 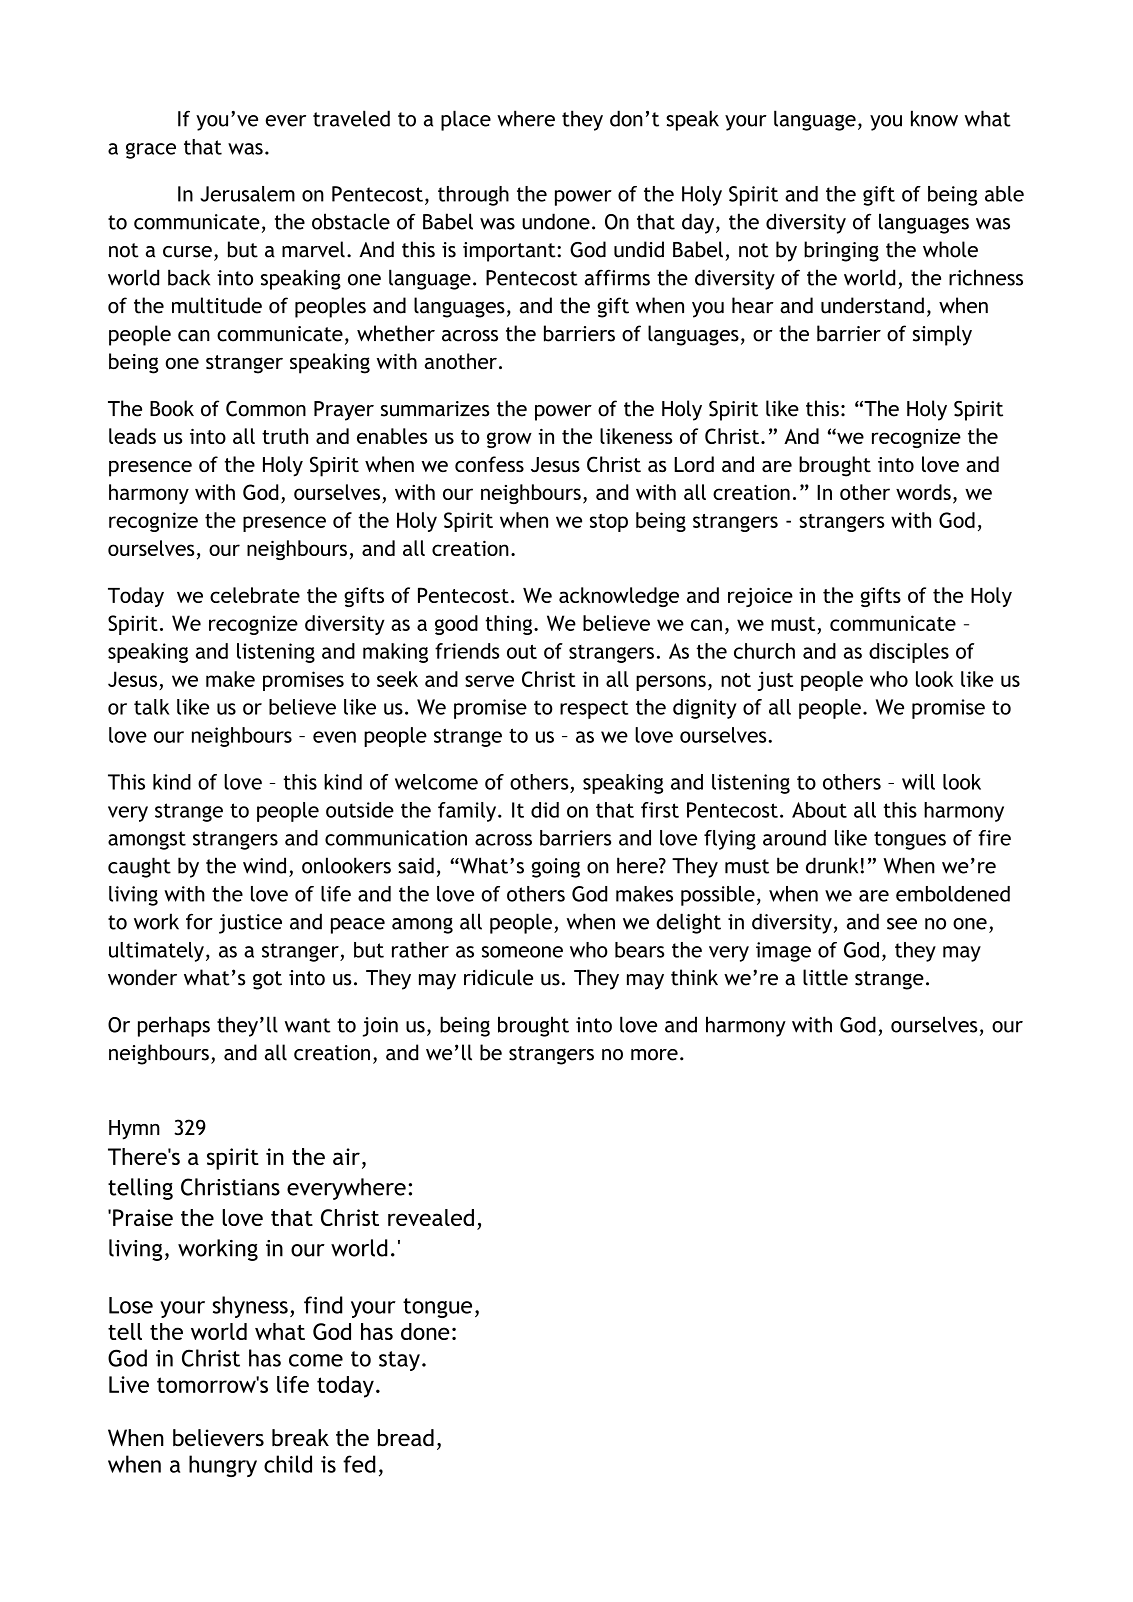 I want to click on got, so click(x=267, y=980).
